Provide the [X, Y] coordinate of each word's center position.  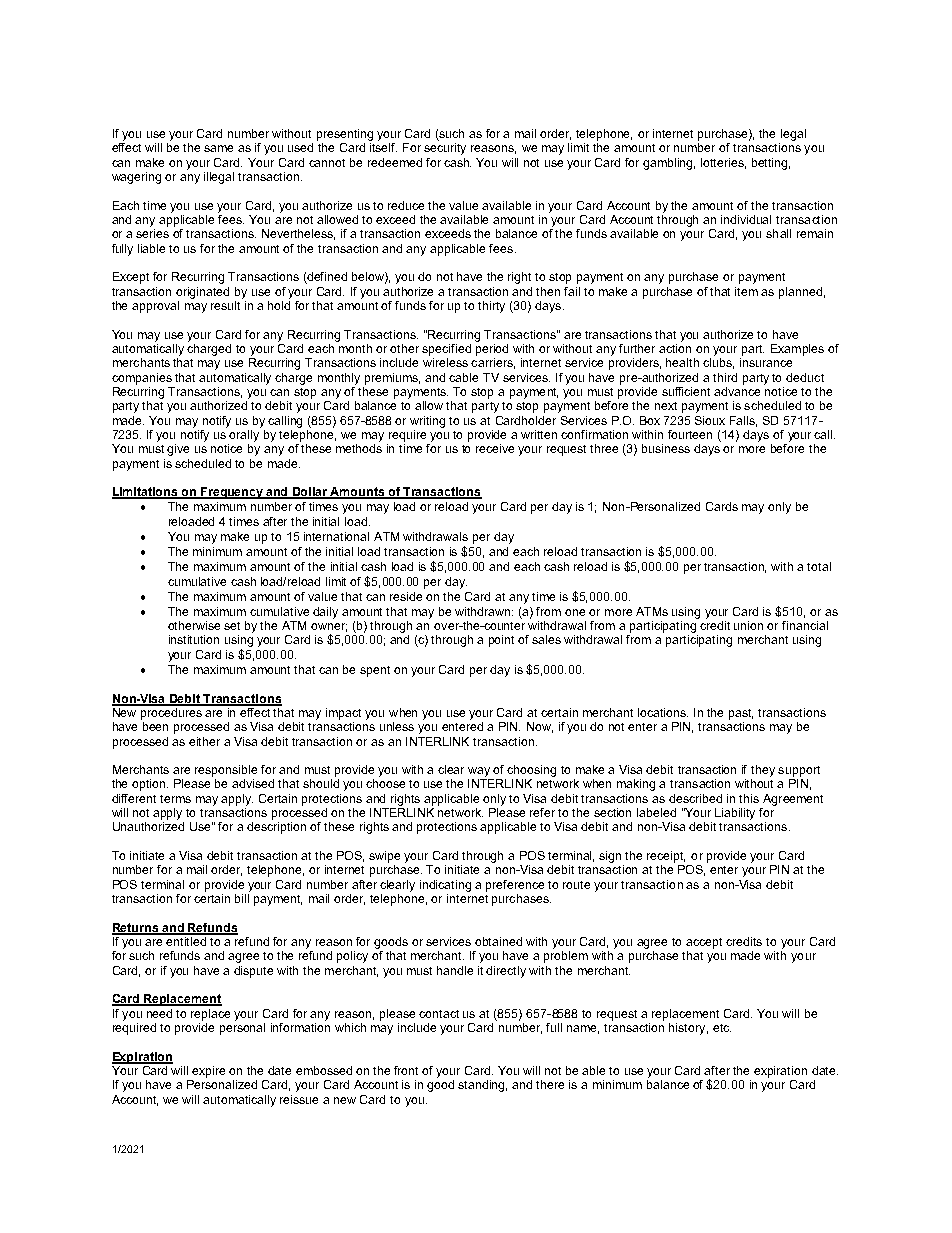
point [501, 641]
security [445, 149]
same [218, 148]
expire [208, 1072]
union [748, 625]
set [232, 626]
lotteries [723, 163]
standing [482, 1086]
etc [722, 1028]
